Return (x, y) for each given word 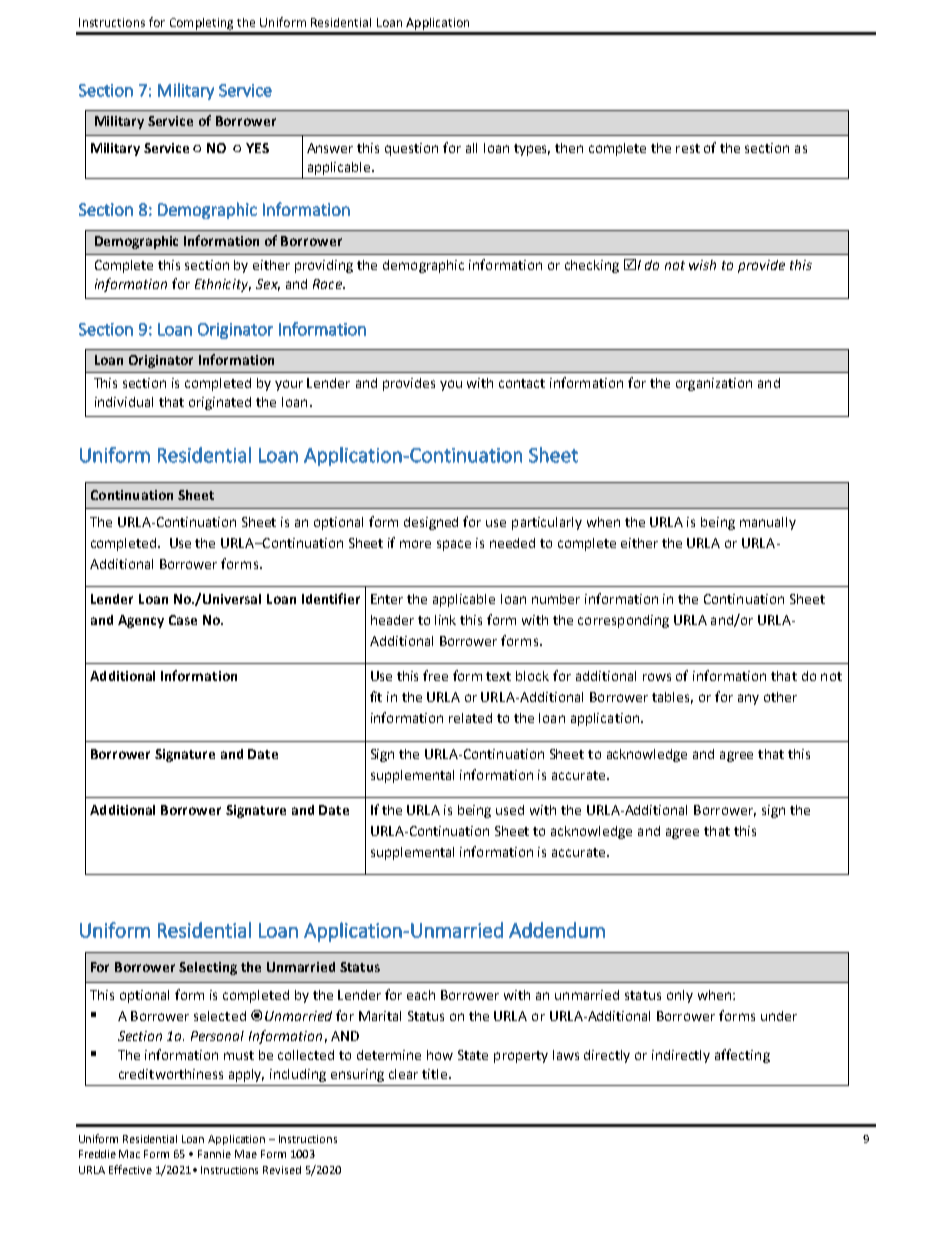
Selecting (208, 968)
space (454, 545)
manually (768, 523)
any (748, 699)
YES (257, 148)
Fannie (214, 1154)
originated (220, 403)
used (510, 810)
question (411, 149)
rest (688, 148)
